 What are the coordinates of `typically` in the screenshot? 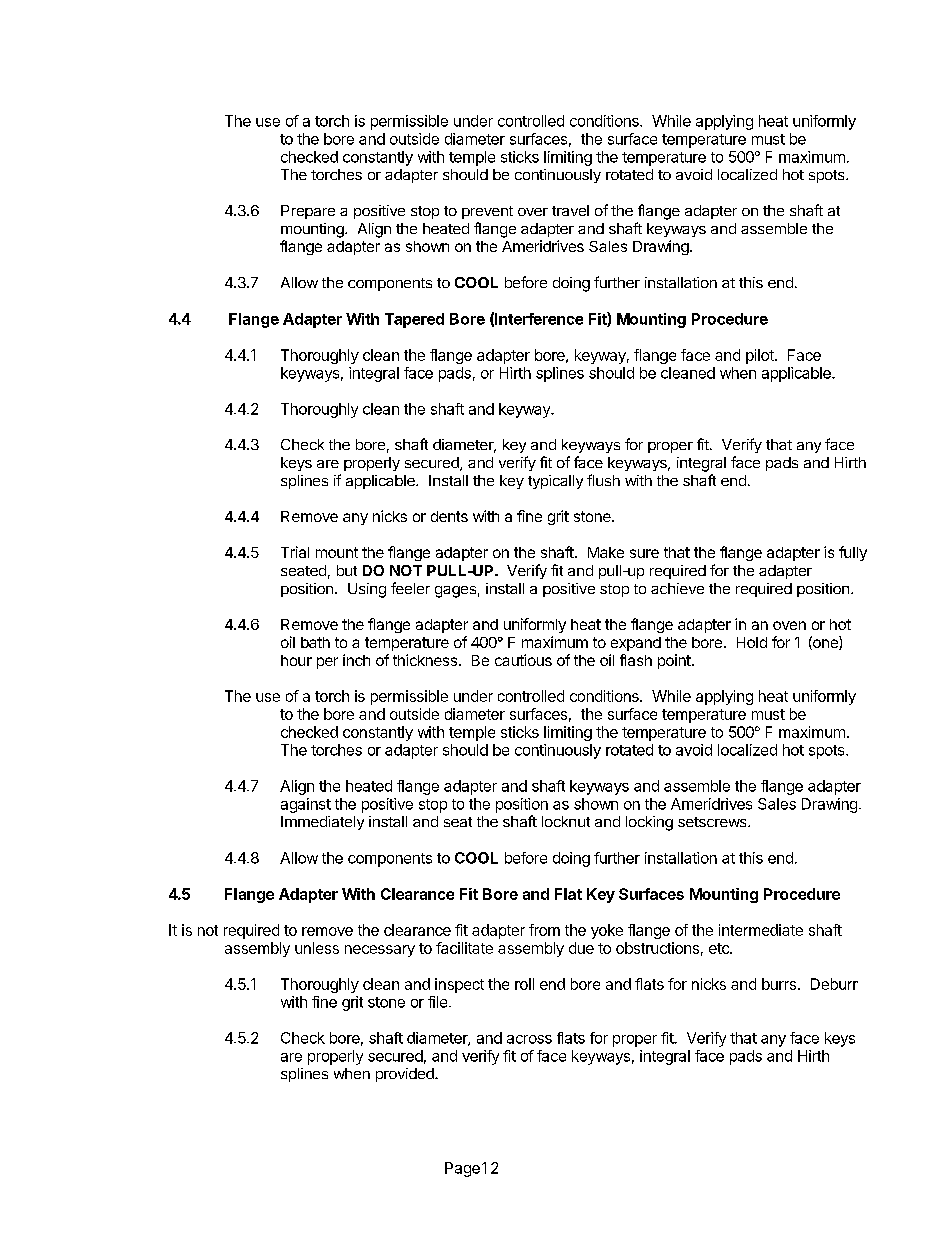 It's located at (555, 482).
